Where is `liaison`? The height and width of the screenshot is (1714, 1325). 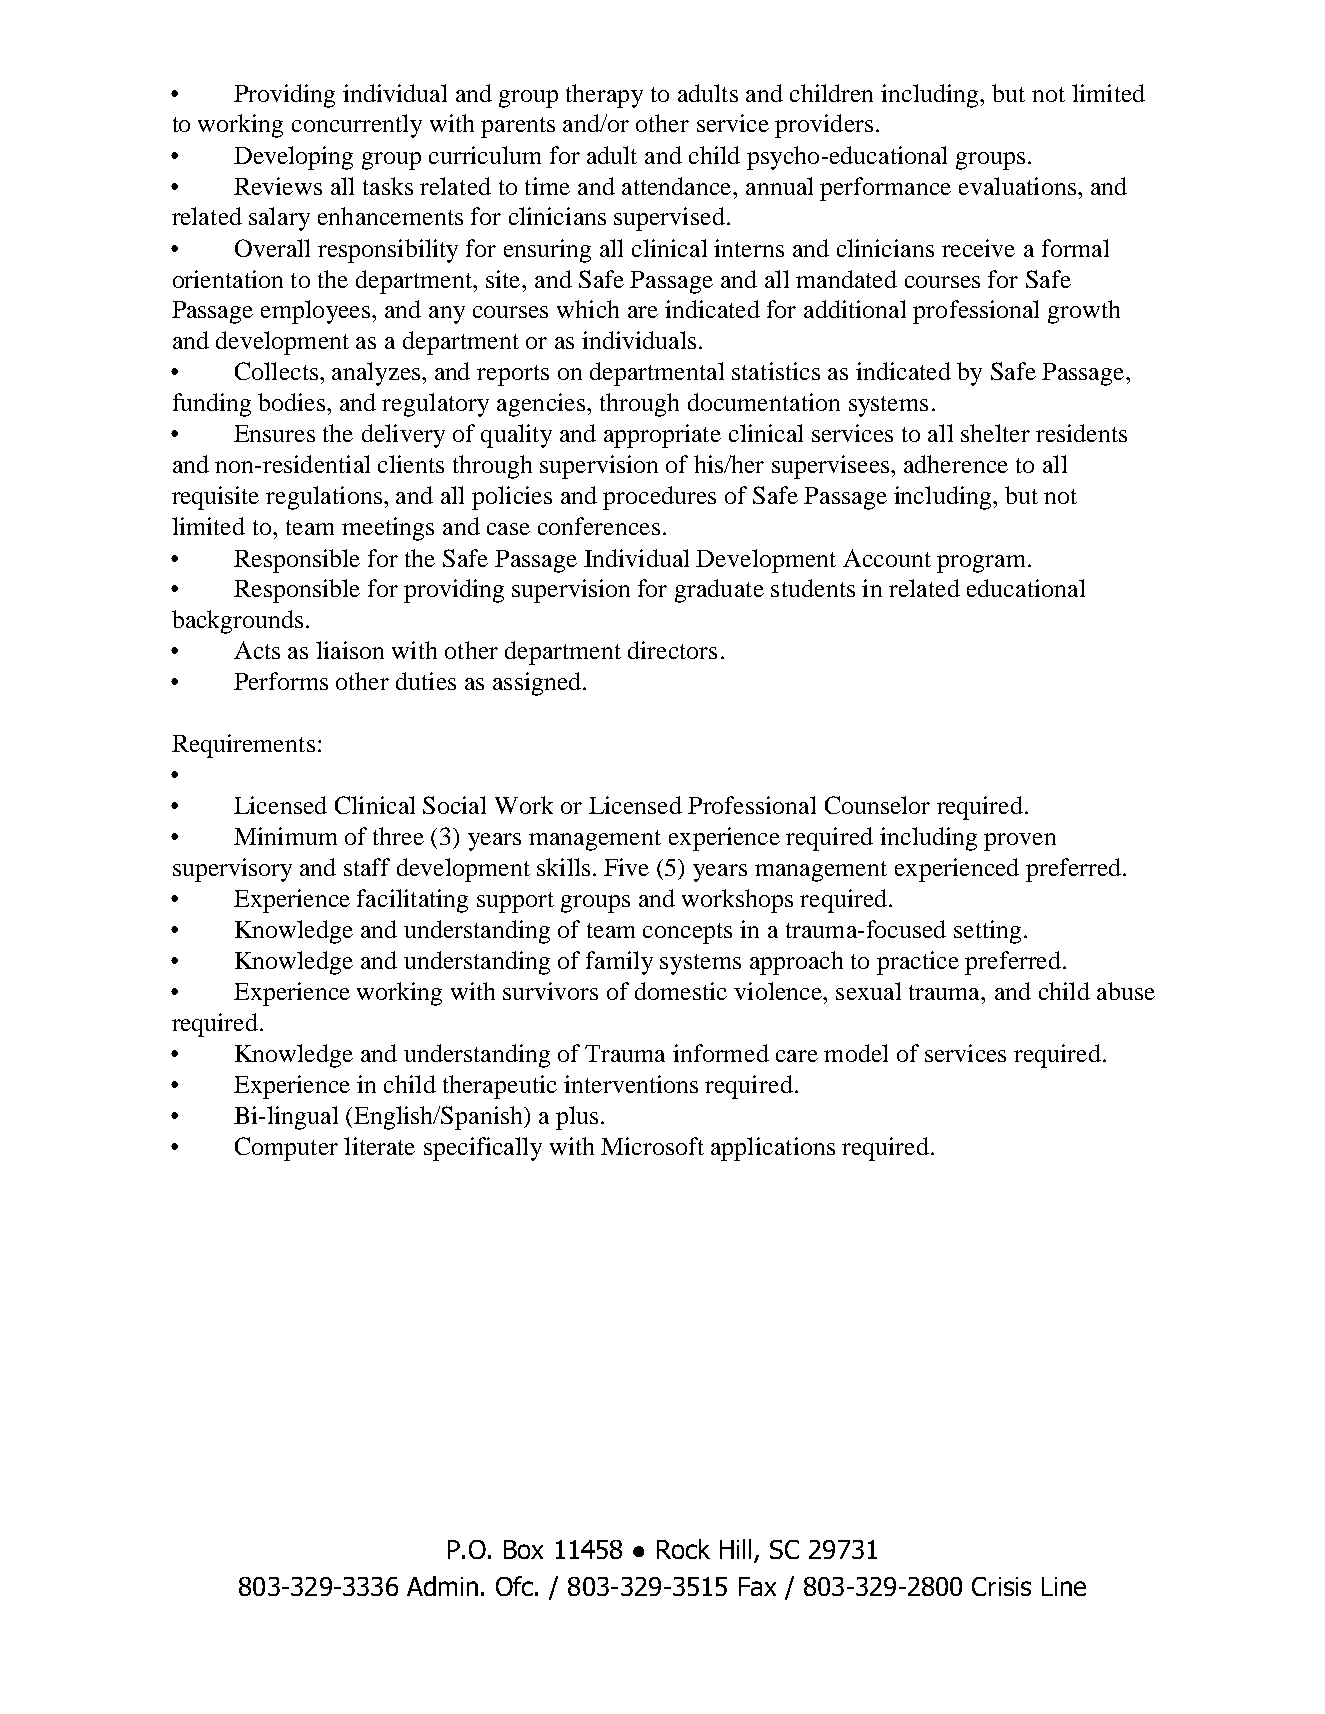 liaison is located at coordinates (350, 650).
